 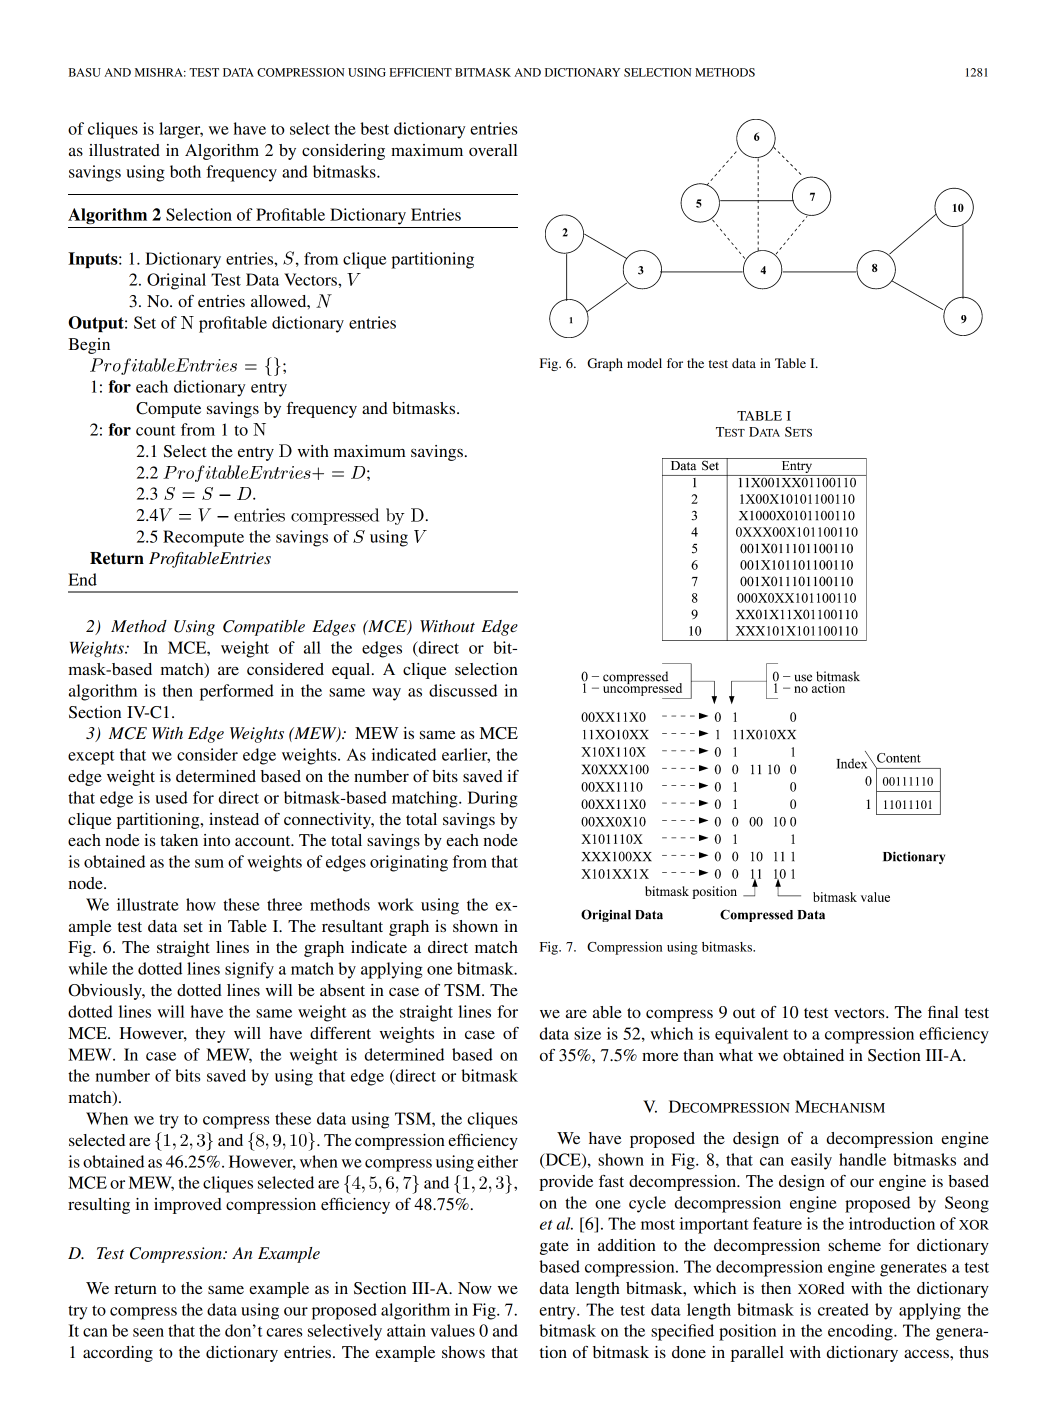 I want to click on encoding, so click(x=861, y=1332).
